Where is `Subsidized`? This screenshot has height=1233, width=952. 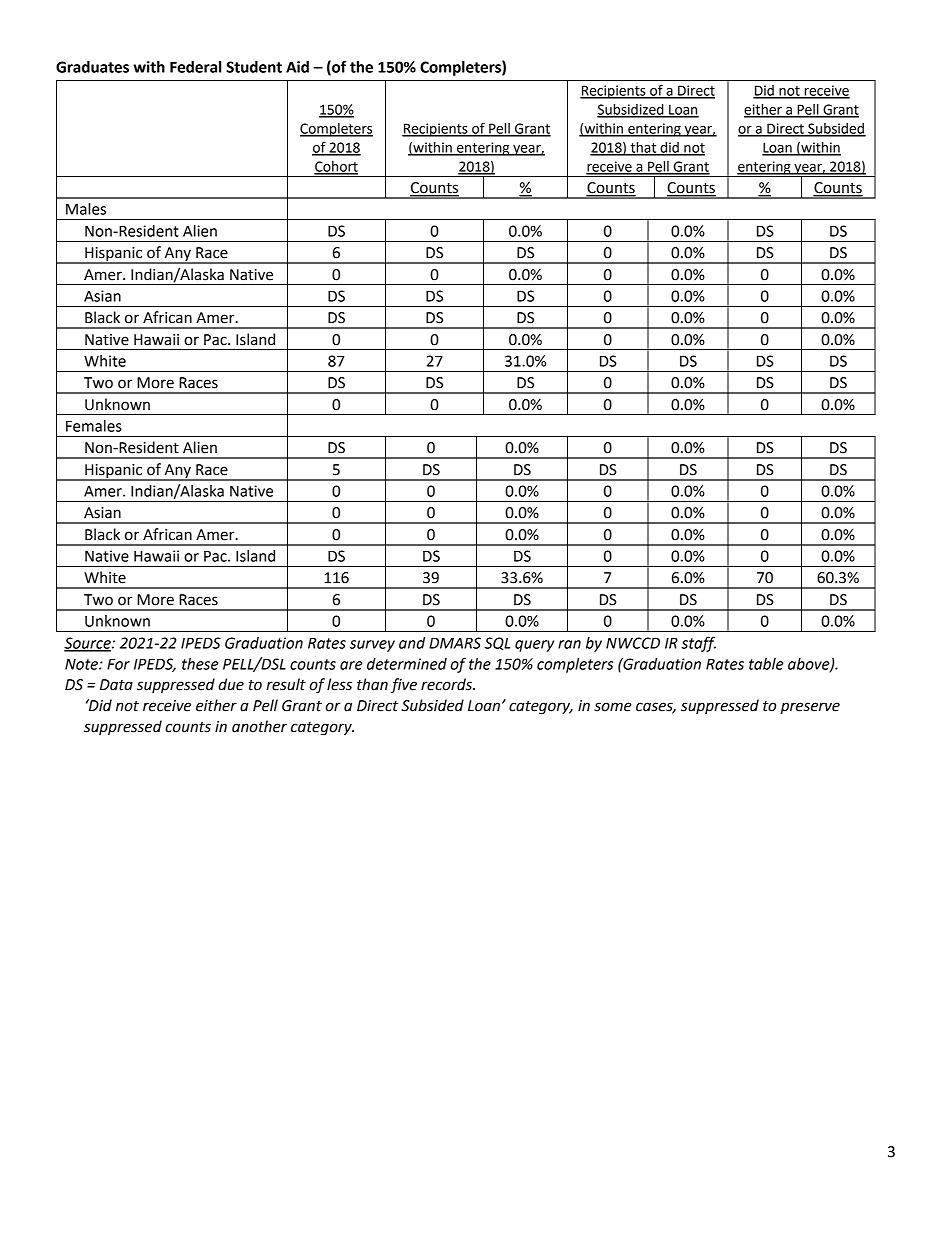
Subsidized is located at coordinates (631, 110).
